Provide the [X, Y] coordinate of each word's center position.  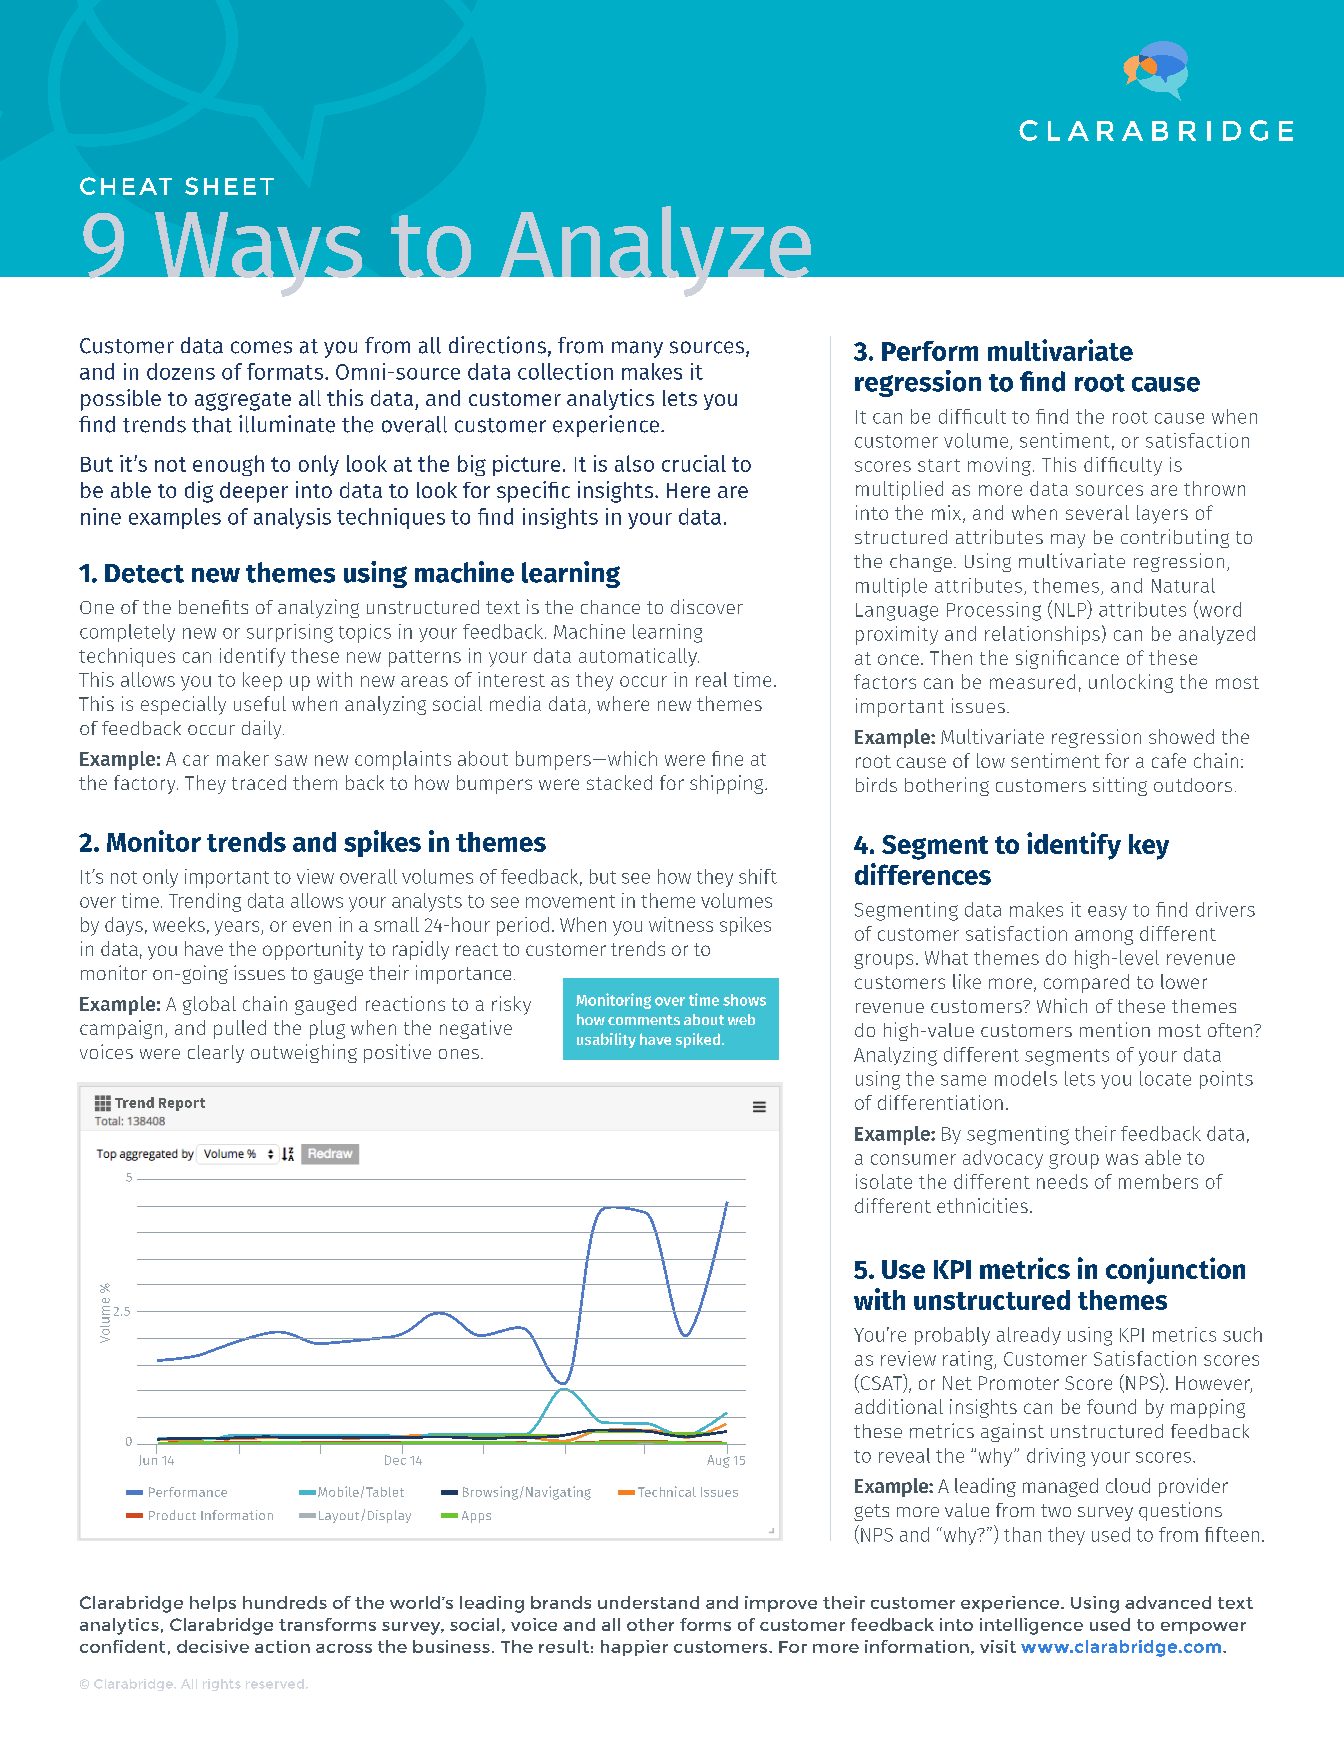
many [637, 349]
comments [644, 1020]
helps [213, 1604]
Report [182, 1104]
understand [648, 1602]
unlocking [1131, 683]
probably [952, 1336]
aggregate [243, 401]
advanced [1168, 1602]
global [209, 1005]
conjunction [1175, 1270]
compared [1086, 983]
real [711, 679]
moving [999, 466]
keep [262, 681]
